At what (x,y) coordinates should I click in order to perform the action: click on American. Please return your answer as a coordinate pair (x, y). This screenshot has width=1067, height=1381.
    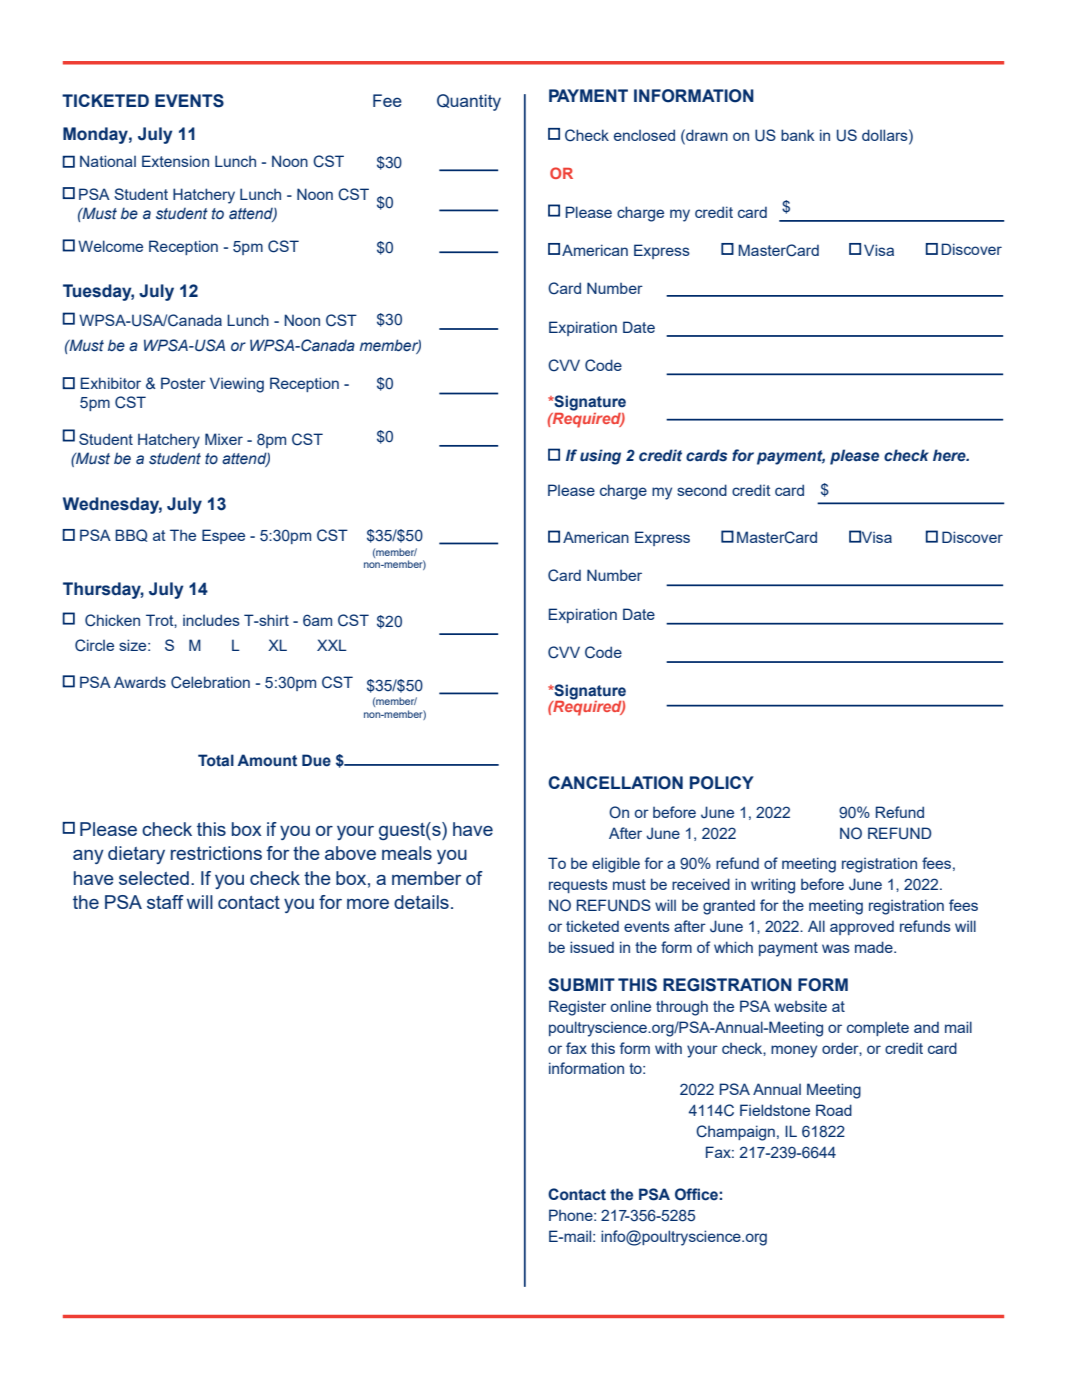
    Looking at the image, I should click on (596, 537).
